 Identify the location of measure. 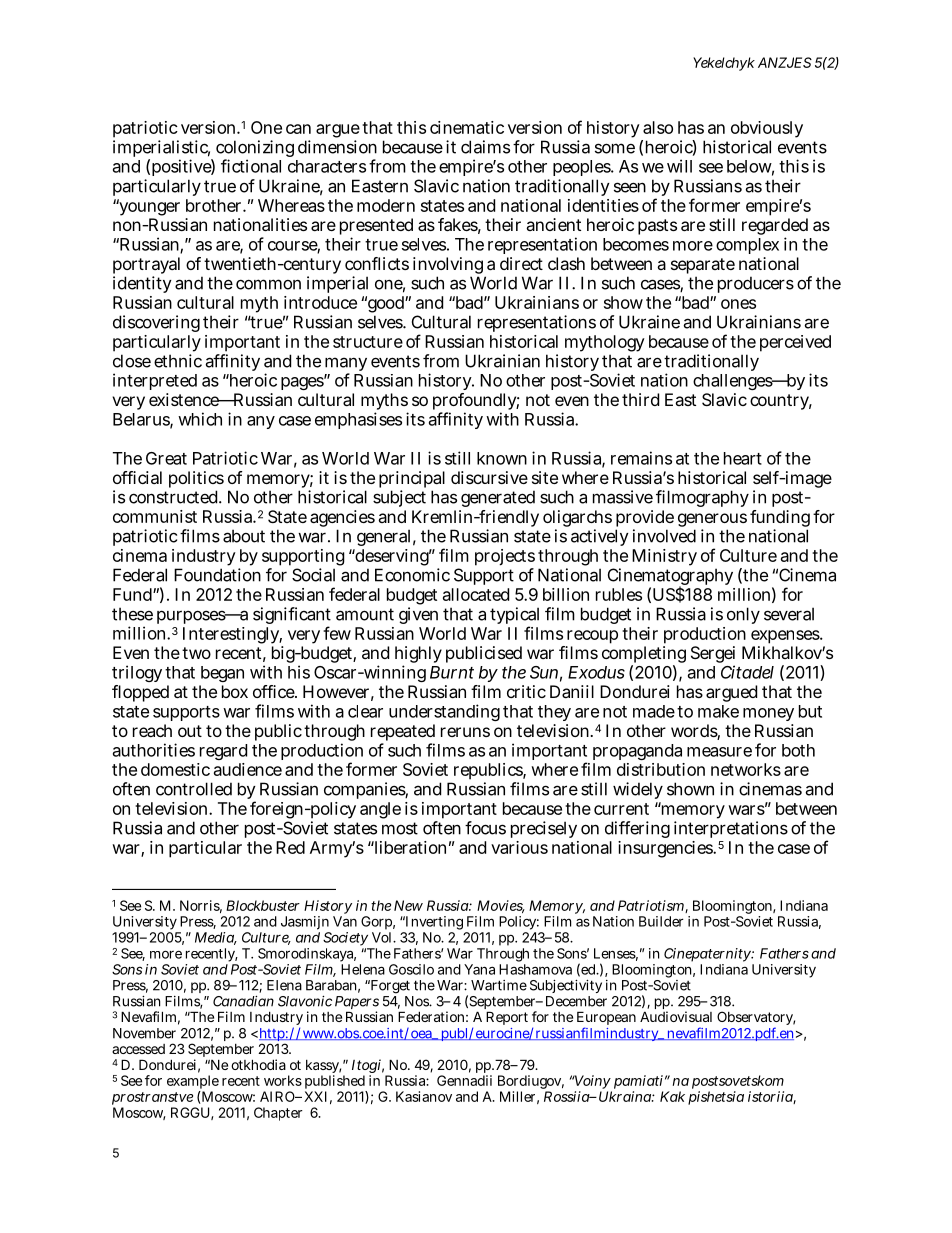
(719, 752).
